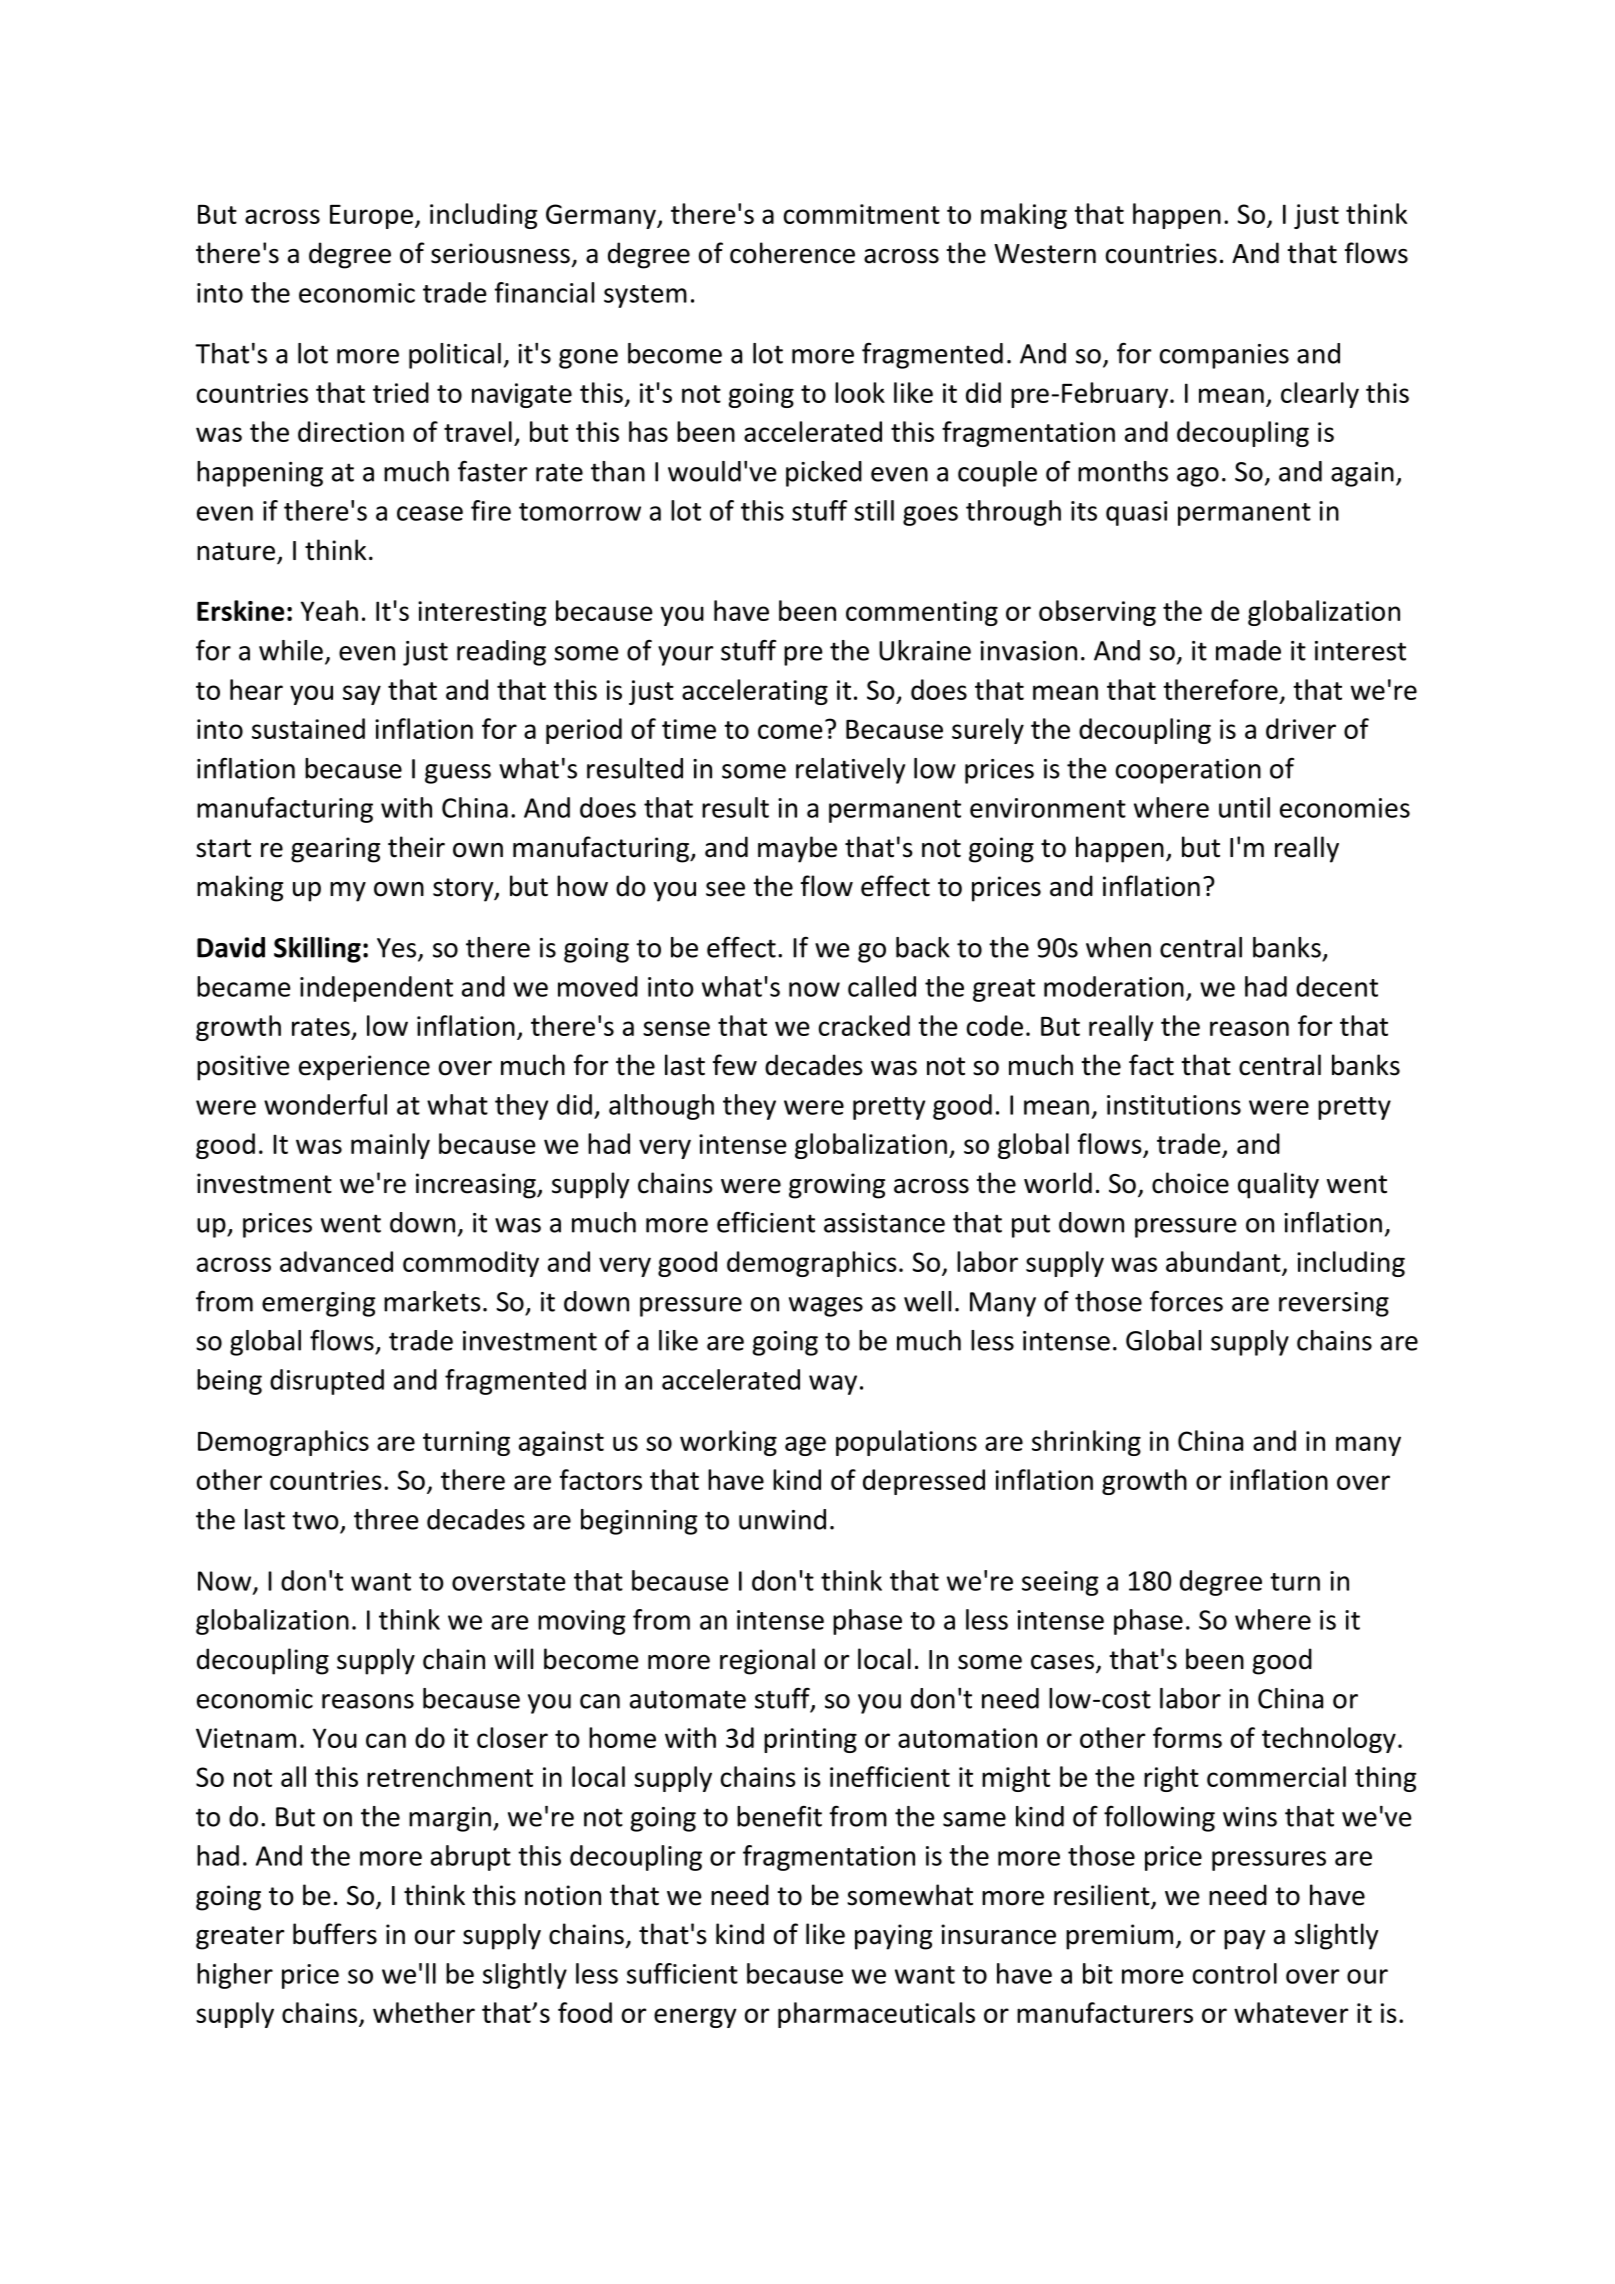  I want to click on companies, so click(1224, 356).
